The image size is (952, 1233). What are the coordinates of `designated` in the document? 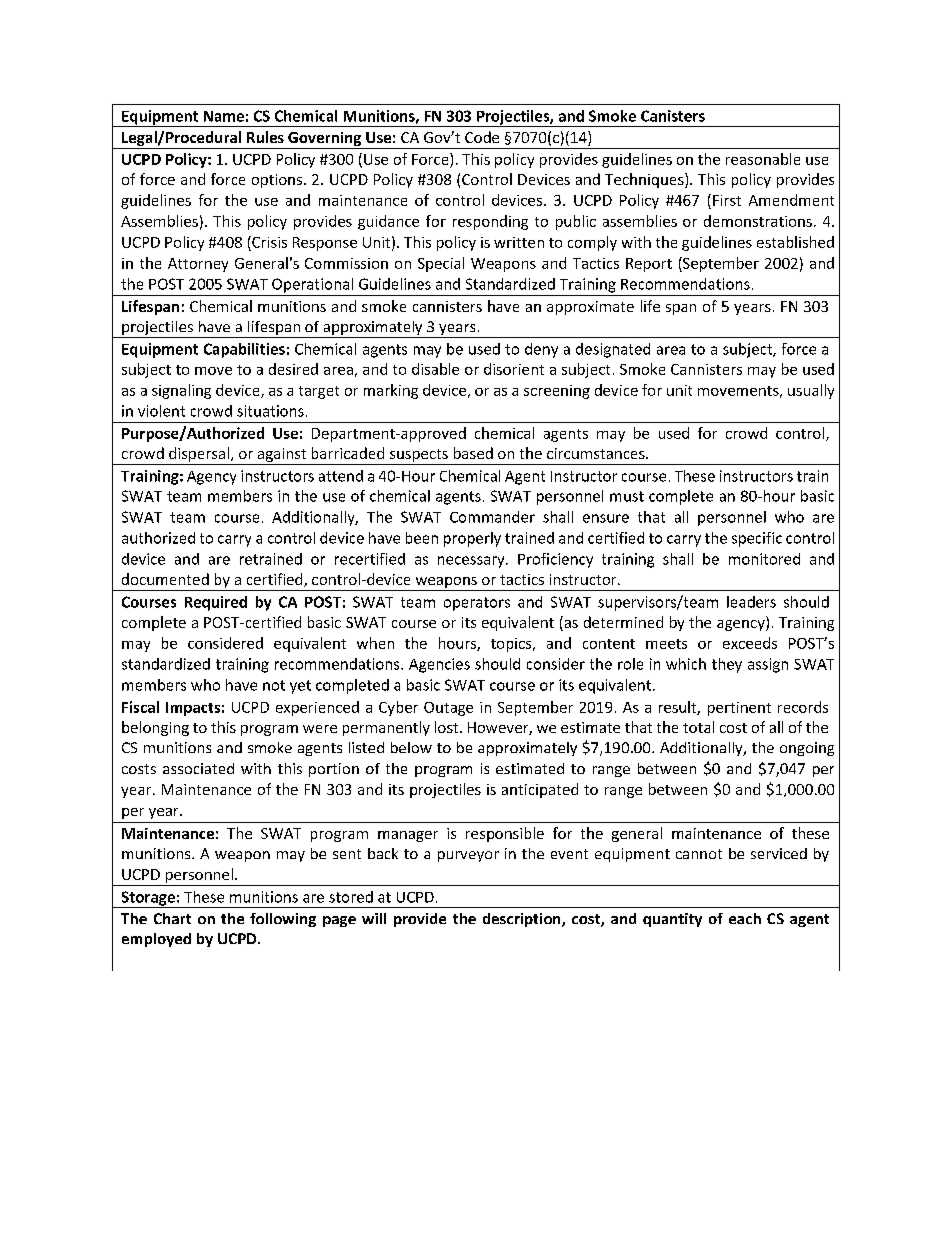 It's located at (613, 350).
